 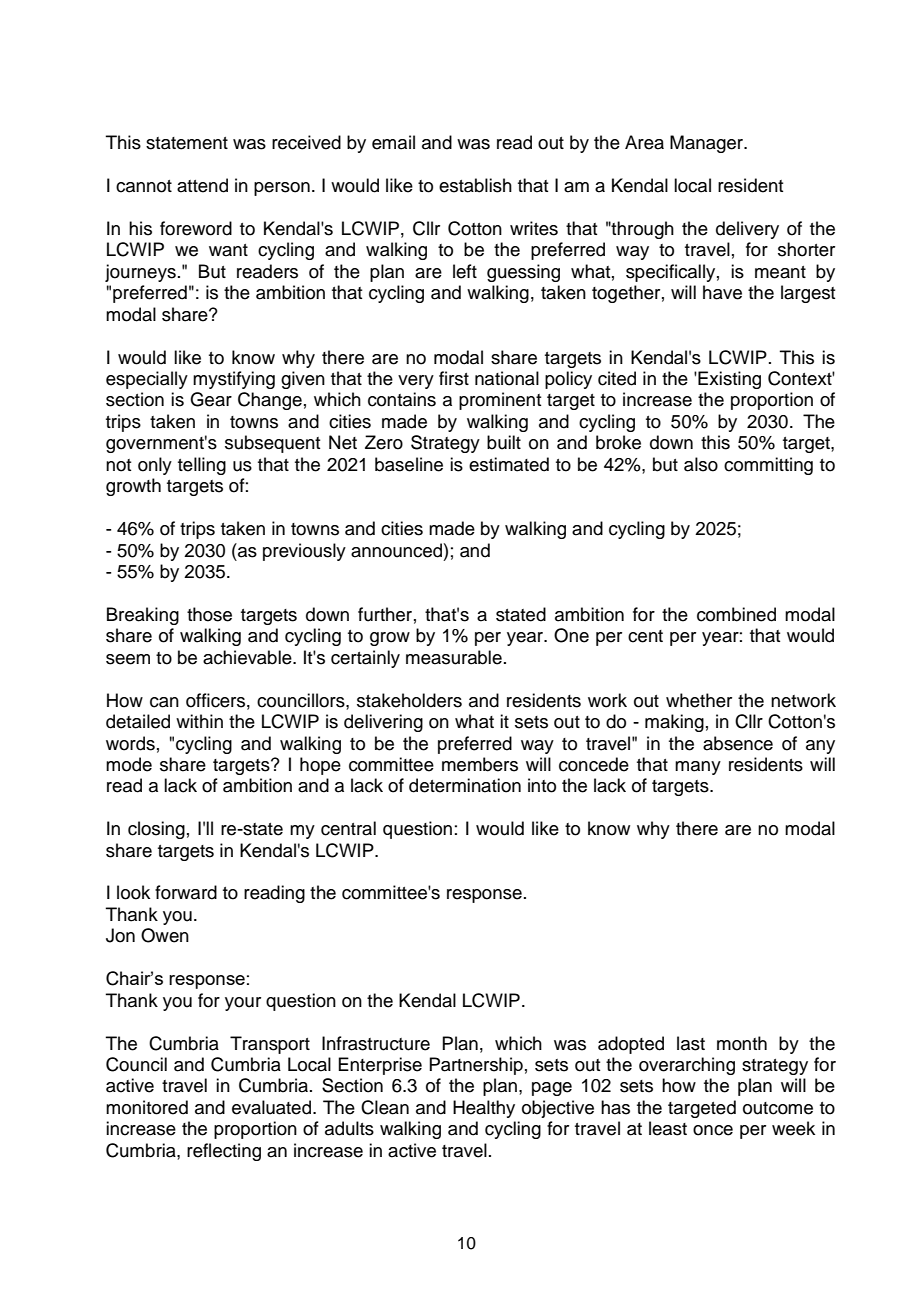 I want to click on first, so click(x=454, y=378).
